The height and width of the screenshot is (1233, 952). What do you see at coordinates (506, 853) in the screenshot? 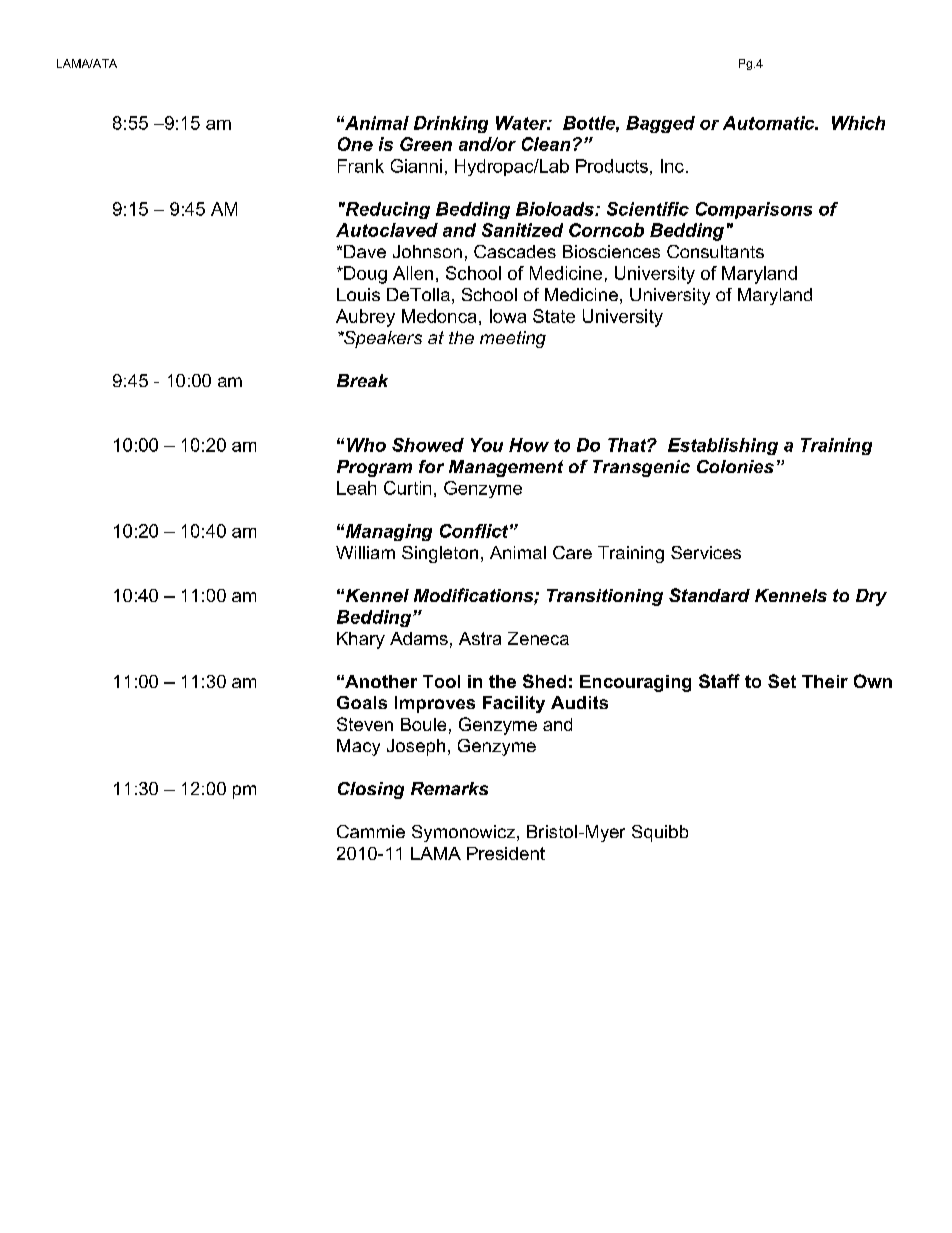
I see `President` at bounding box center [506, 853].
